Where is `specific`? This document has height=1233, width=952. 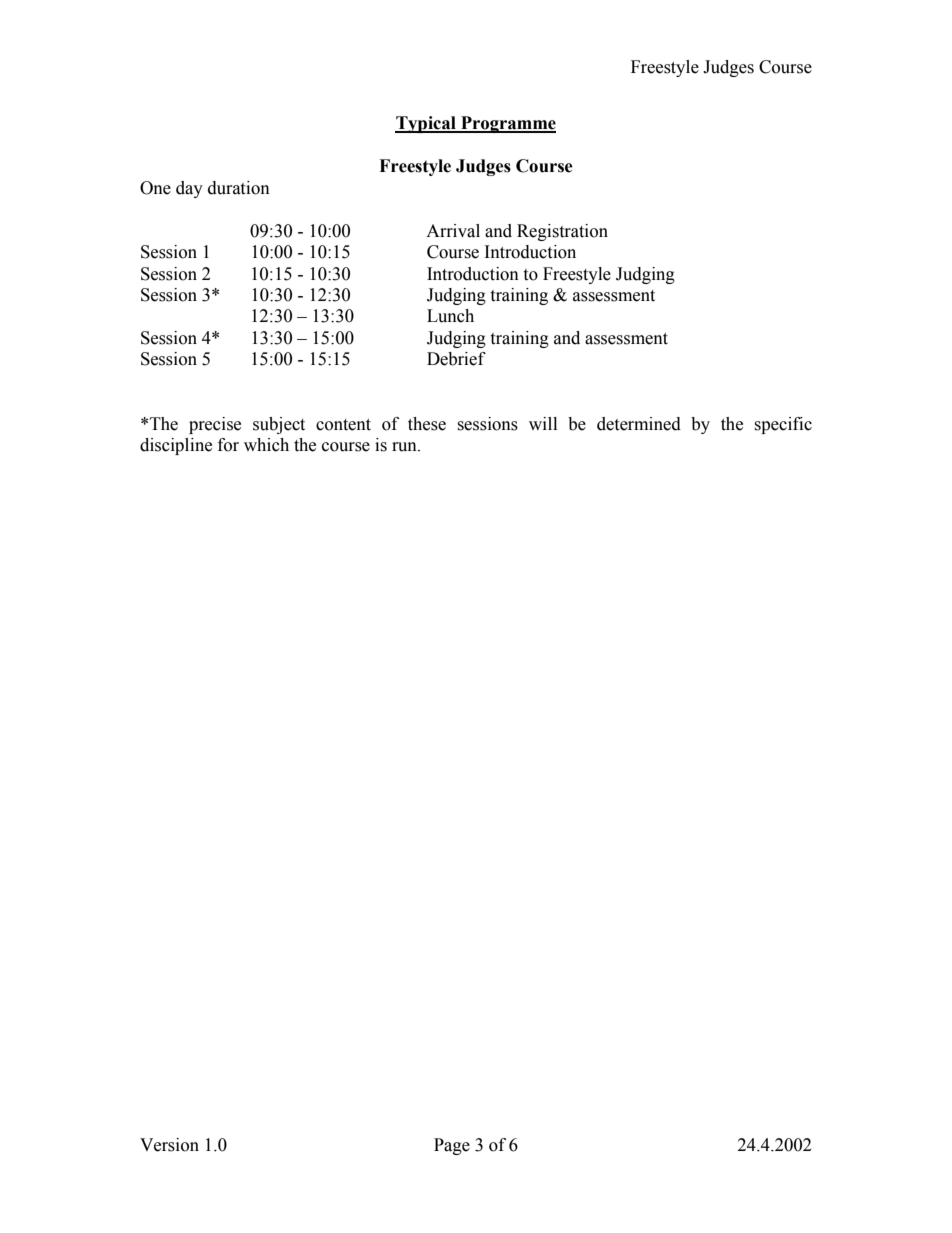 specific is located at coordinates (783, 425).
